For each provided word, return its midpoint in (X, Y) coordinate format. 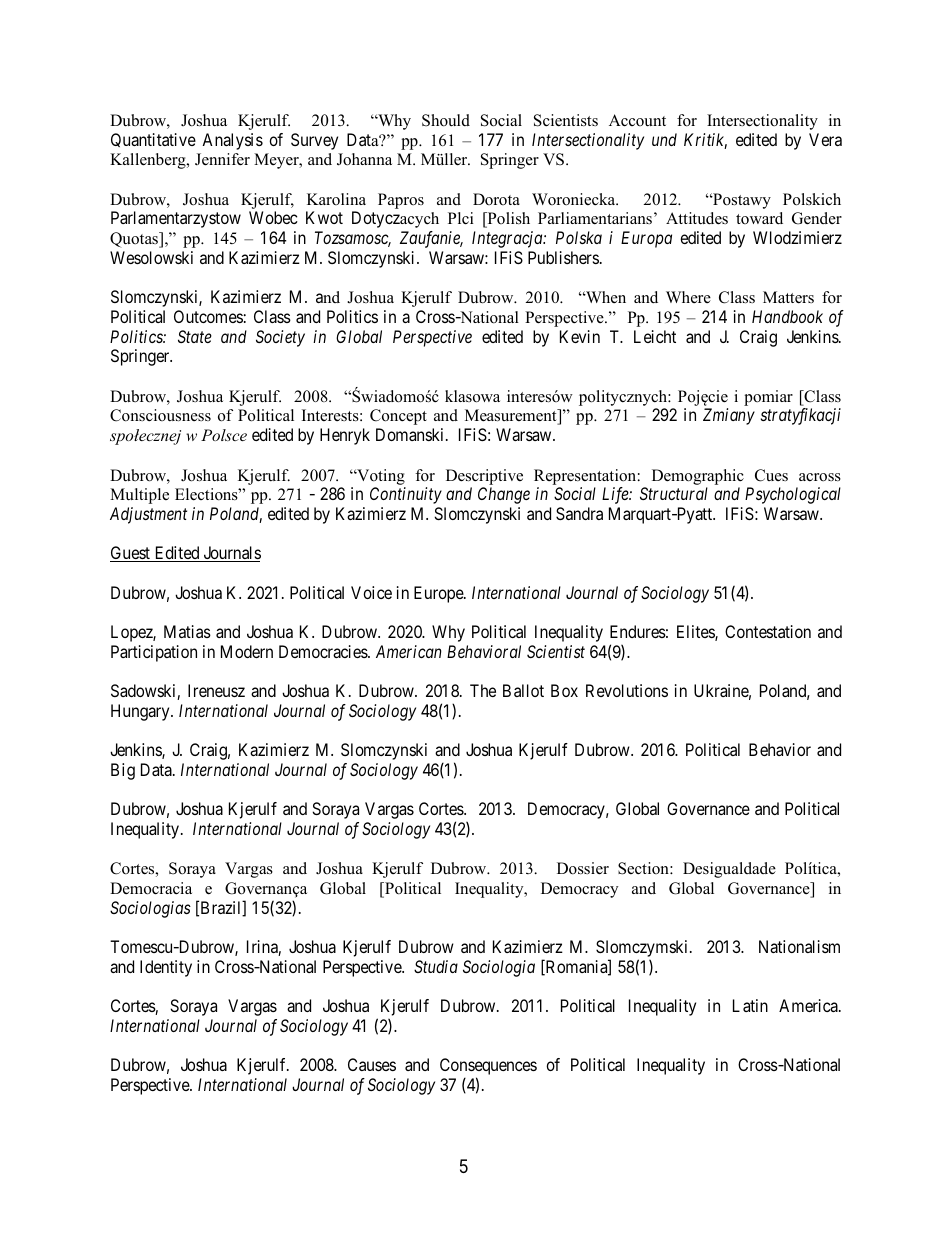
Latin (750, 1005)
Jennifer (222, 159)
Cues (771, 475)
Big (123, 771)
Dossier (583, 868)
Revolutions (627, 690)
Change (504, 495)
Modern (247, 651)
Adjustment (148, 515)
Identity (166, 968)
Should (446, 120)
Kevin (580, 336)
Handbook (787, 316)
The (483, 690)
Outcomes (208, 316)
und (664, 139)
